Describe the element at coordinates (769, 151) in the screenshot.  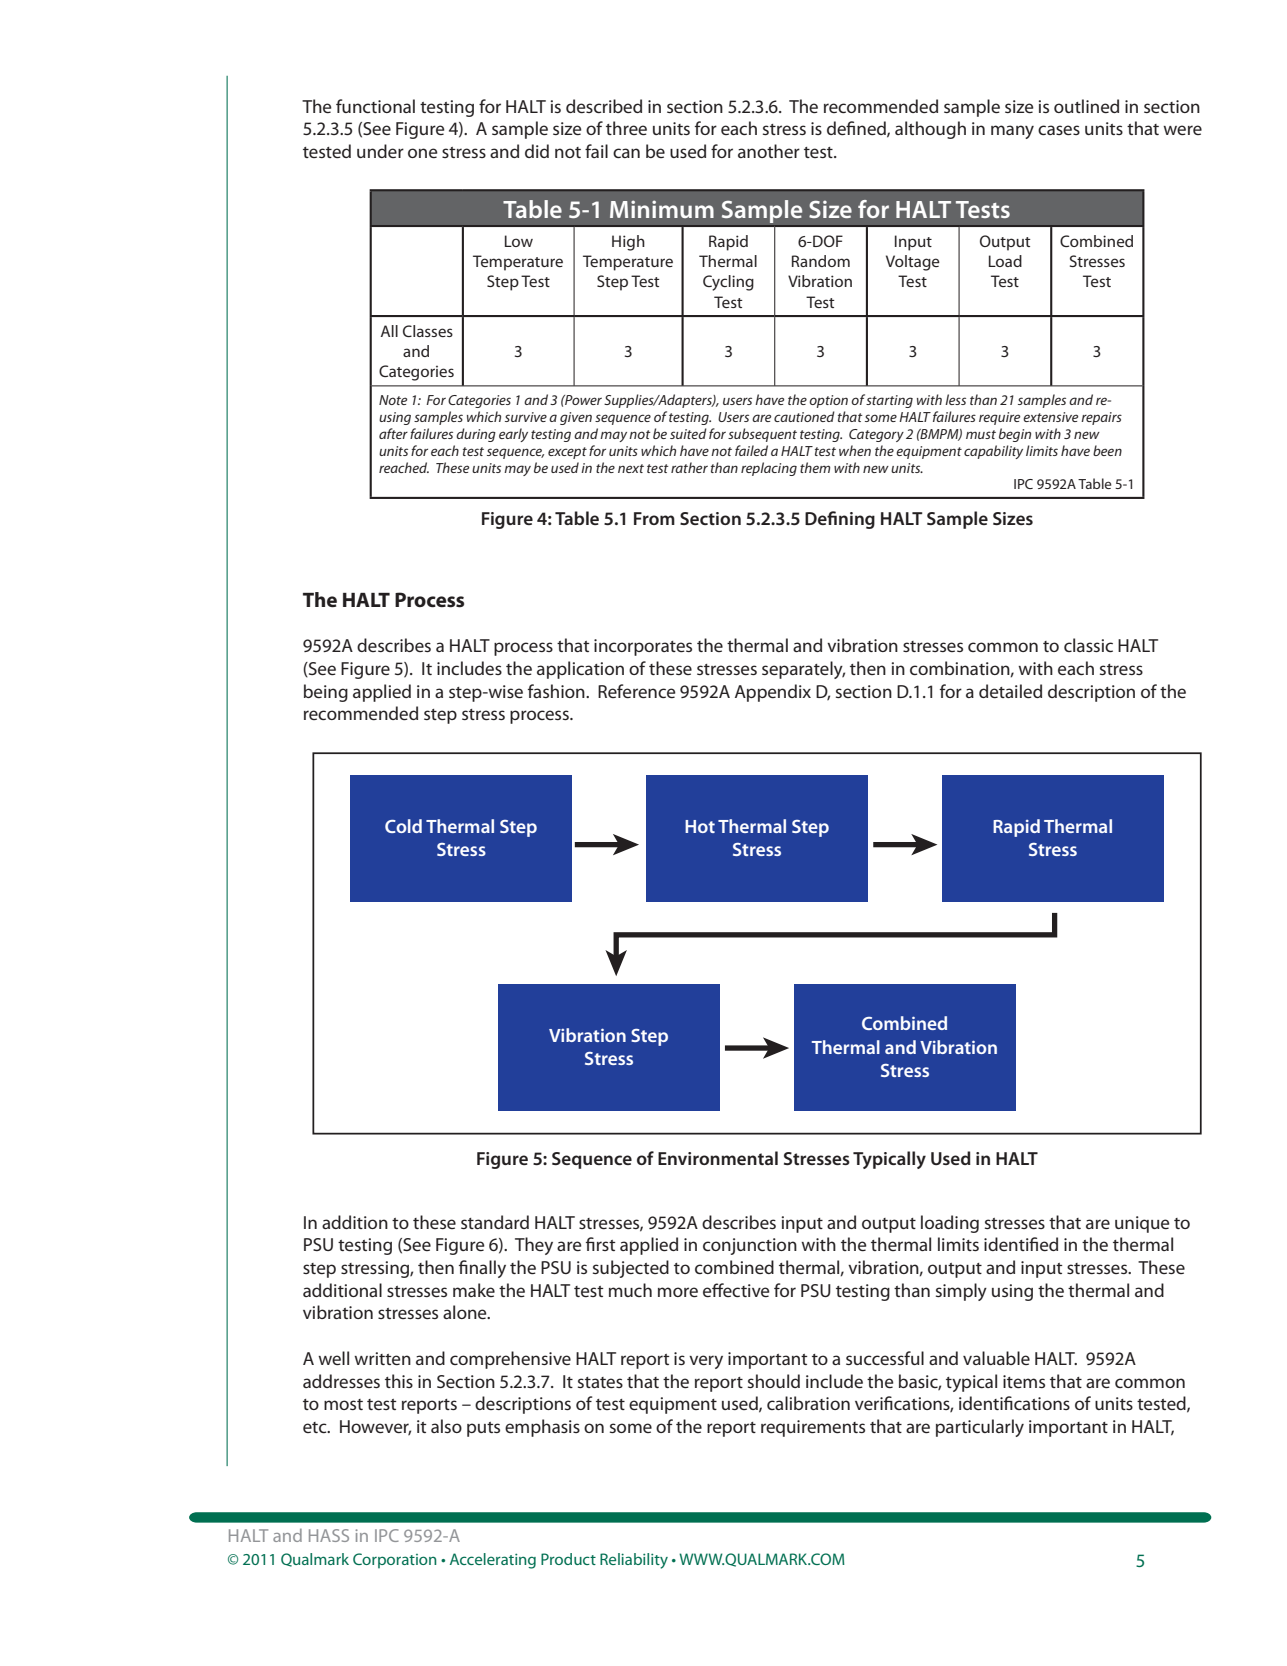
I see `another` at that location.
